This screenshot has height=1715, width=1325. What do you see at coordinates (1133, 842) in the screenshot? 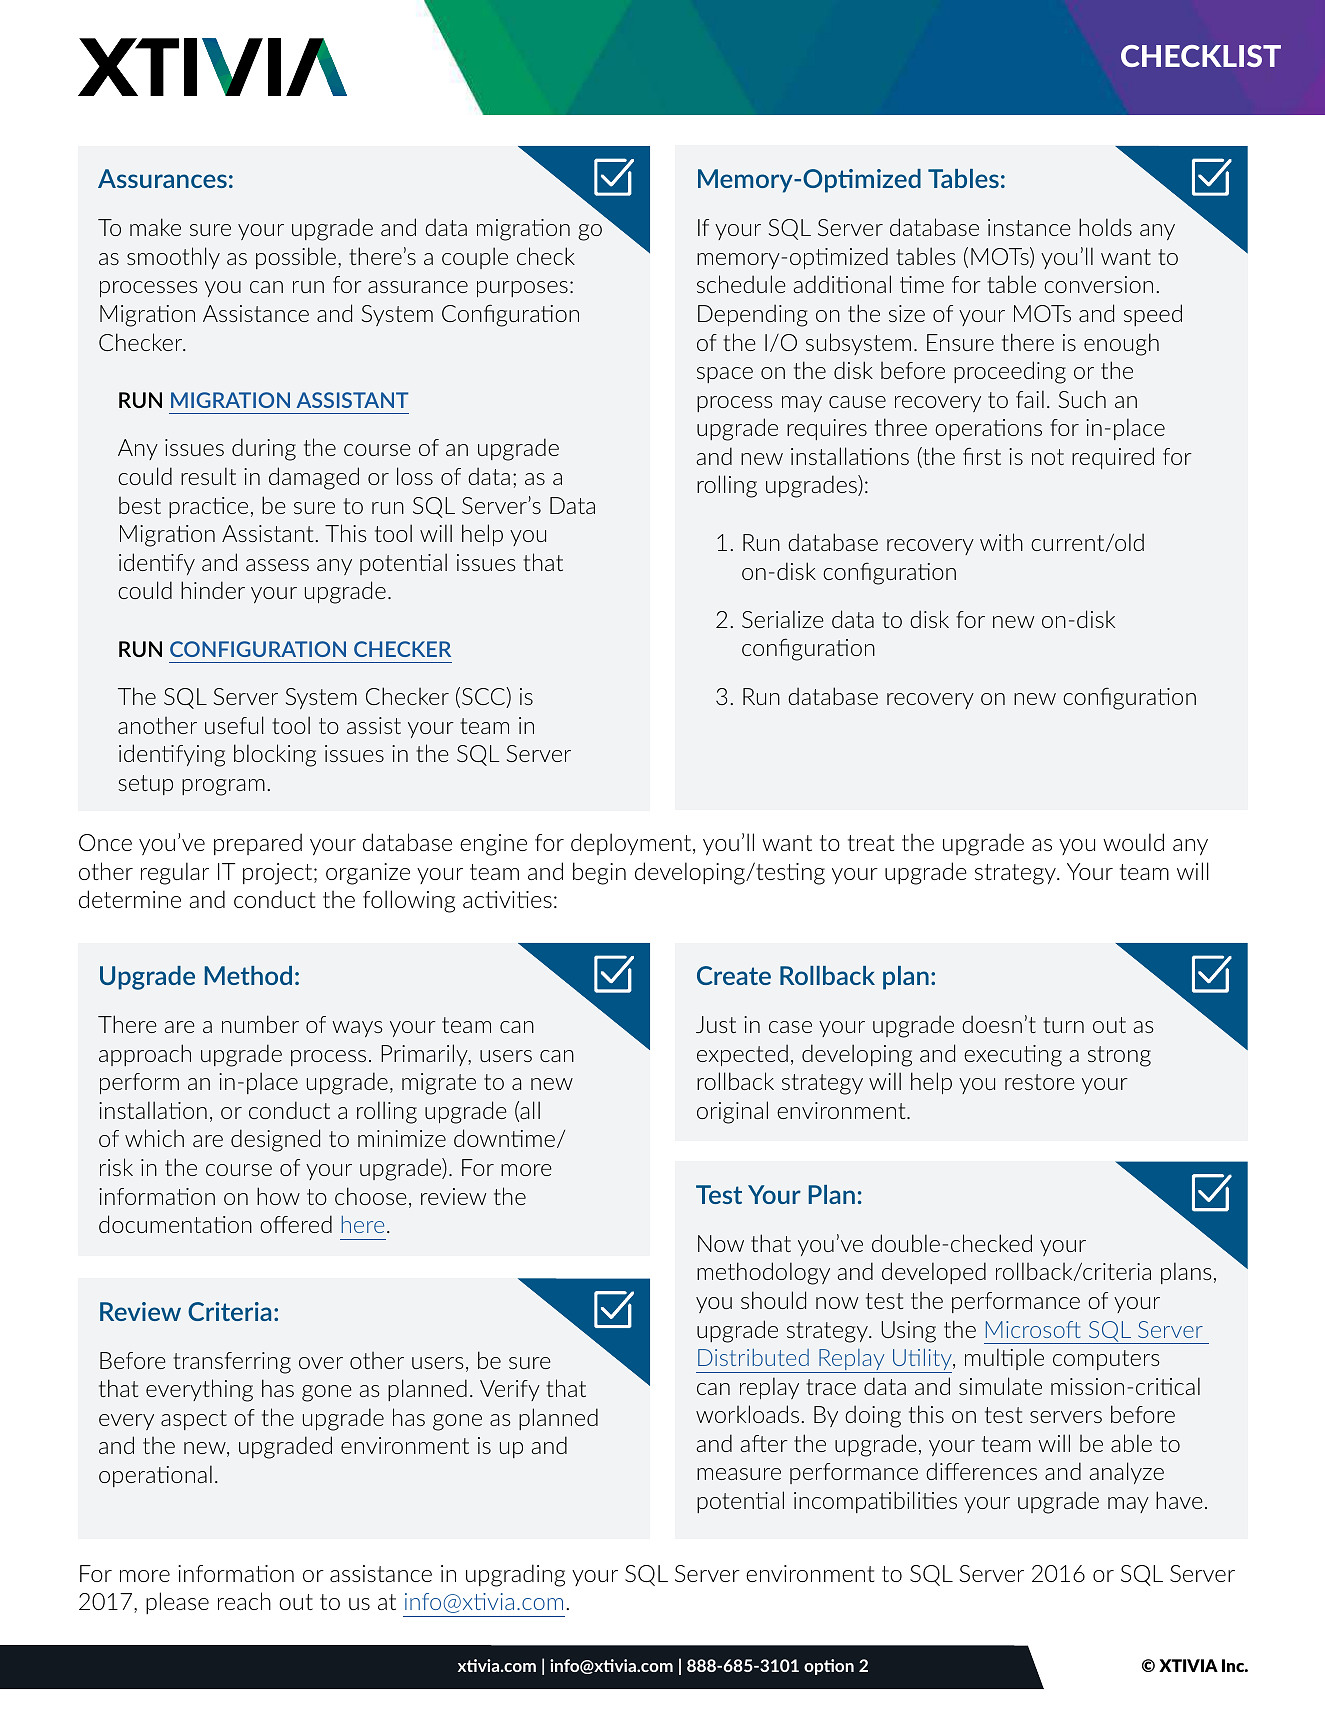
I see `would` at bounding box center [1133, 842].
